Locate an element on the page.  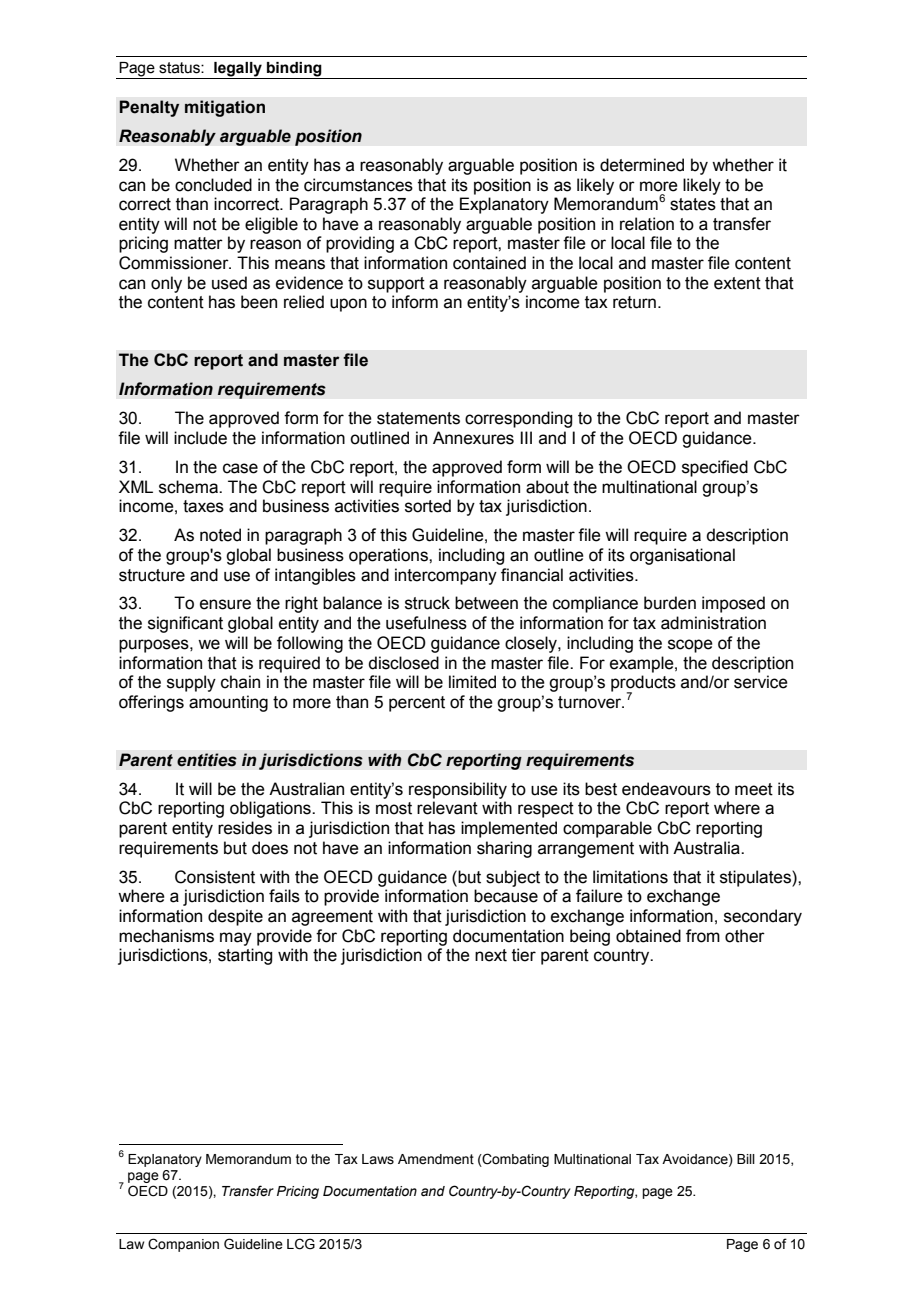
scope is located at coordinates (690, 646).
